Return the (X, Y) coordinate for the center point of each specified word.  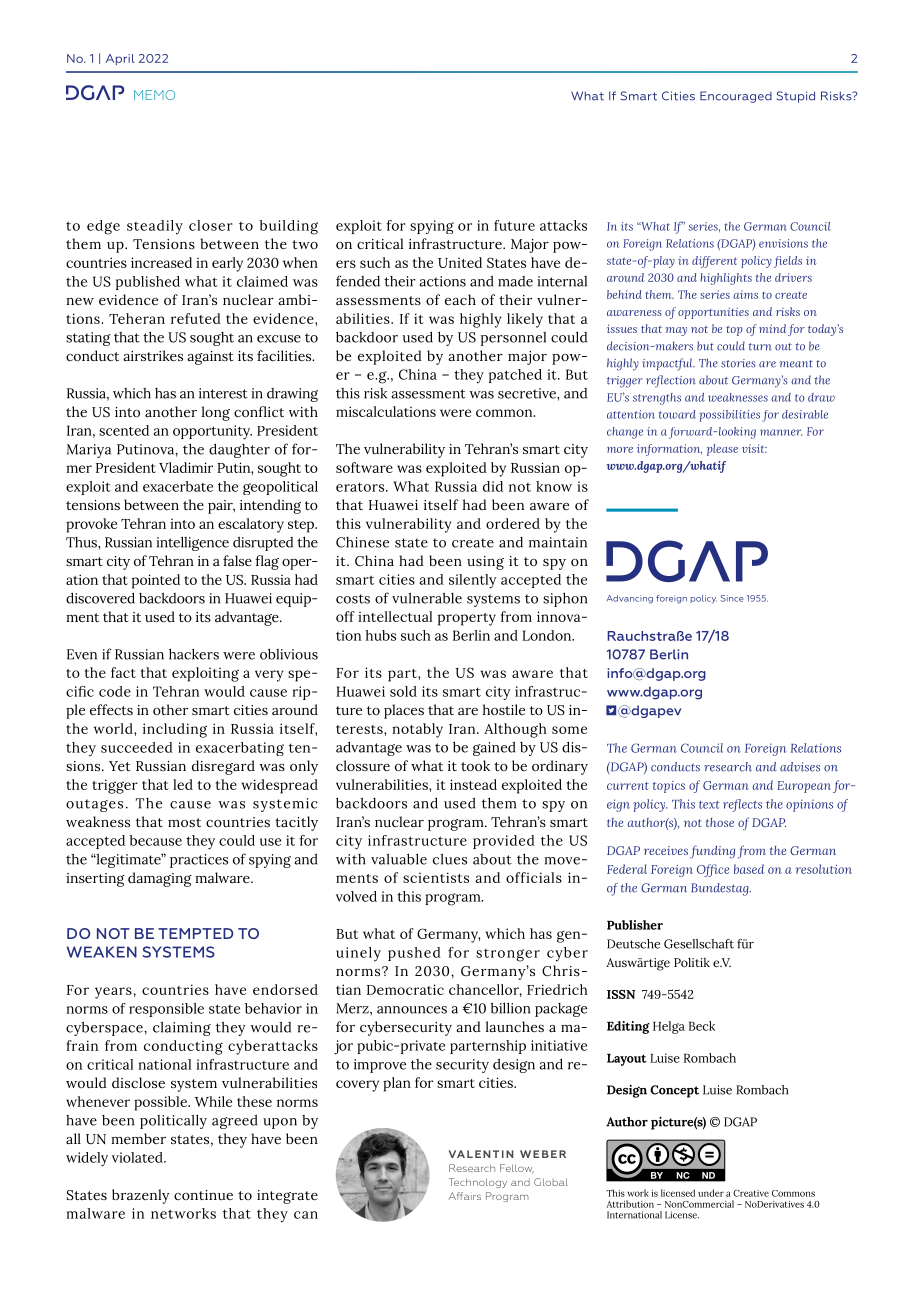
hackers (194, 654)
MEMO (154, 95)
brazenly (140, 1196)
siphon (565, 599)
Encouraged (736, 97)
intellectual (395, 616)
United (460, 262)
